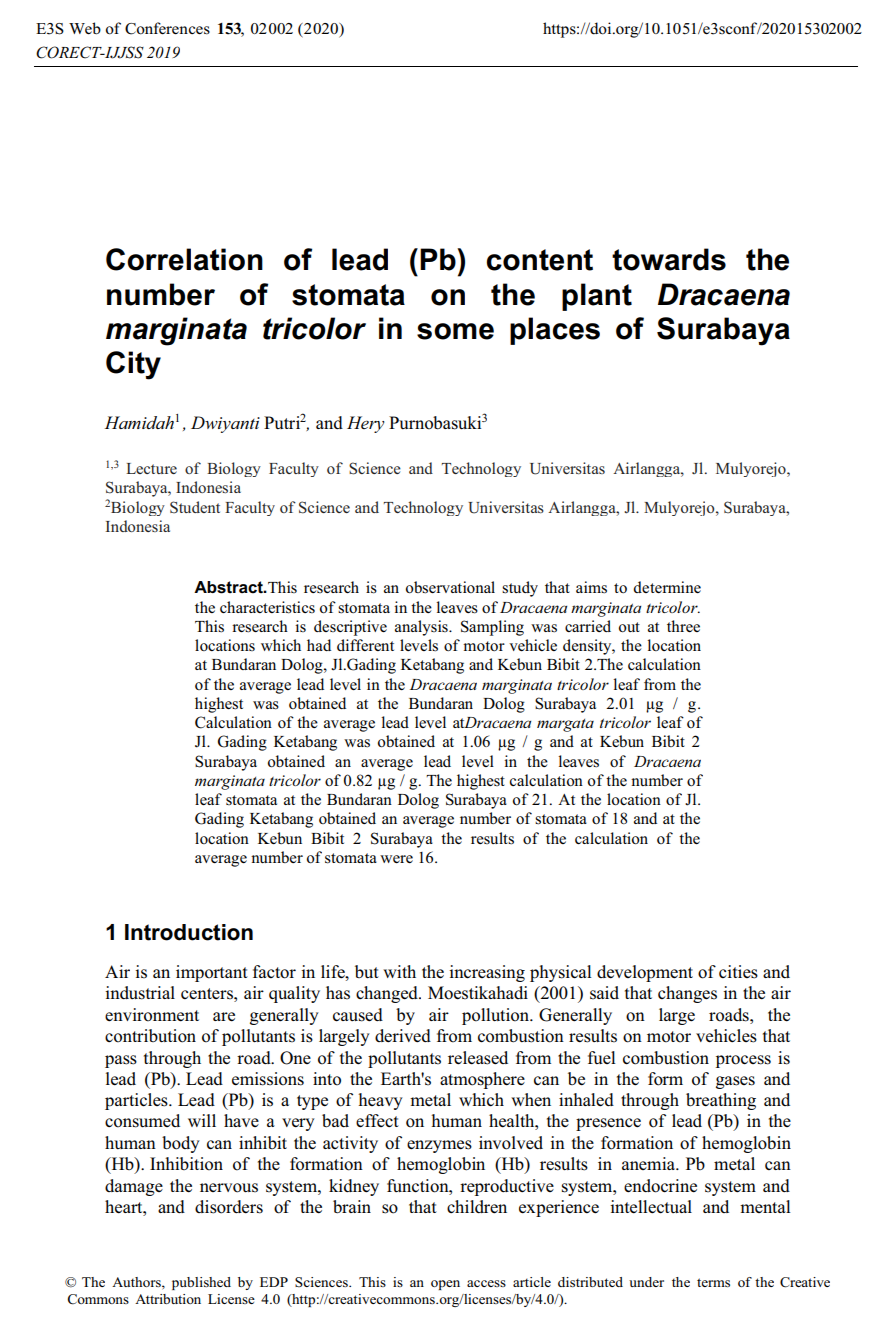 This page has width=896, height=1318. Describe the element at coordinates (713, 1282) in the page. I see `terms` at that location.
